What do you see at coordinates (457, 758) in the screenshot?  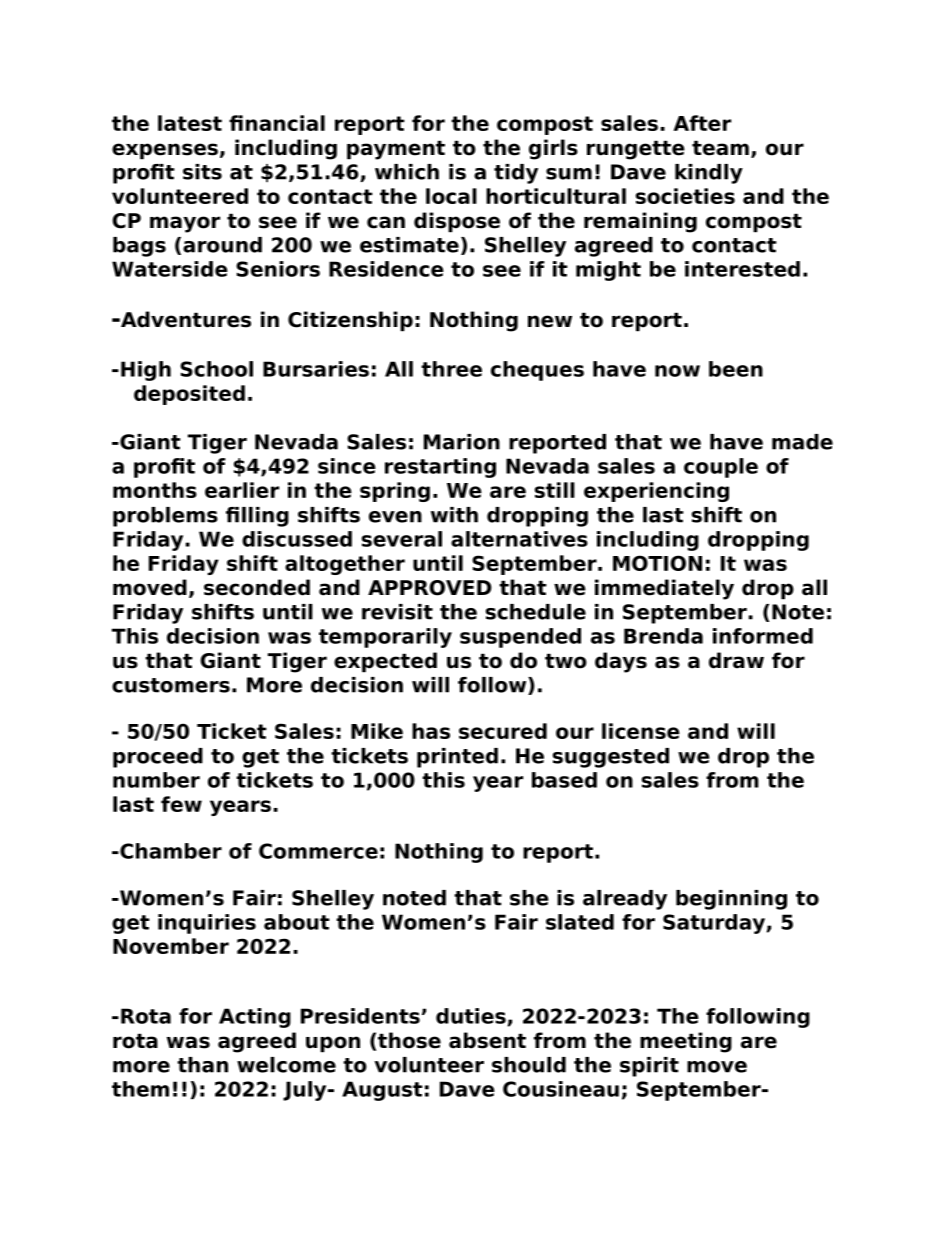 I see `printed` at bounding box center [457, 758].
